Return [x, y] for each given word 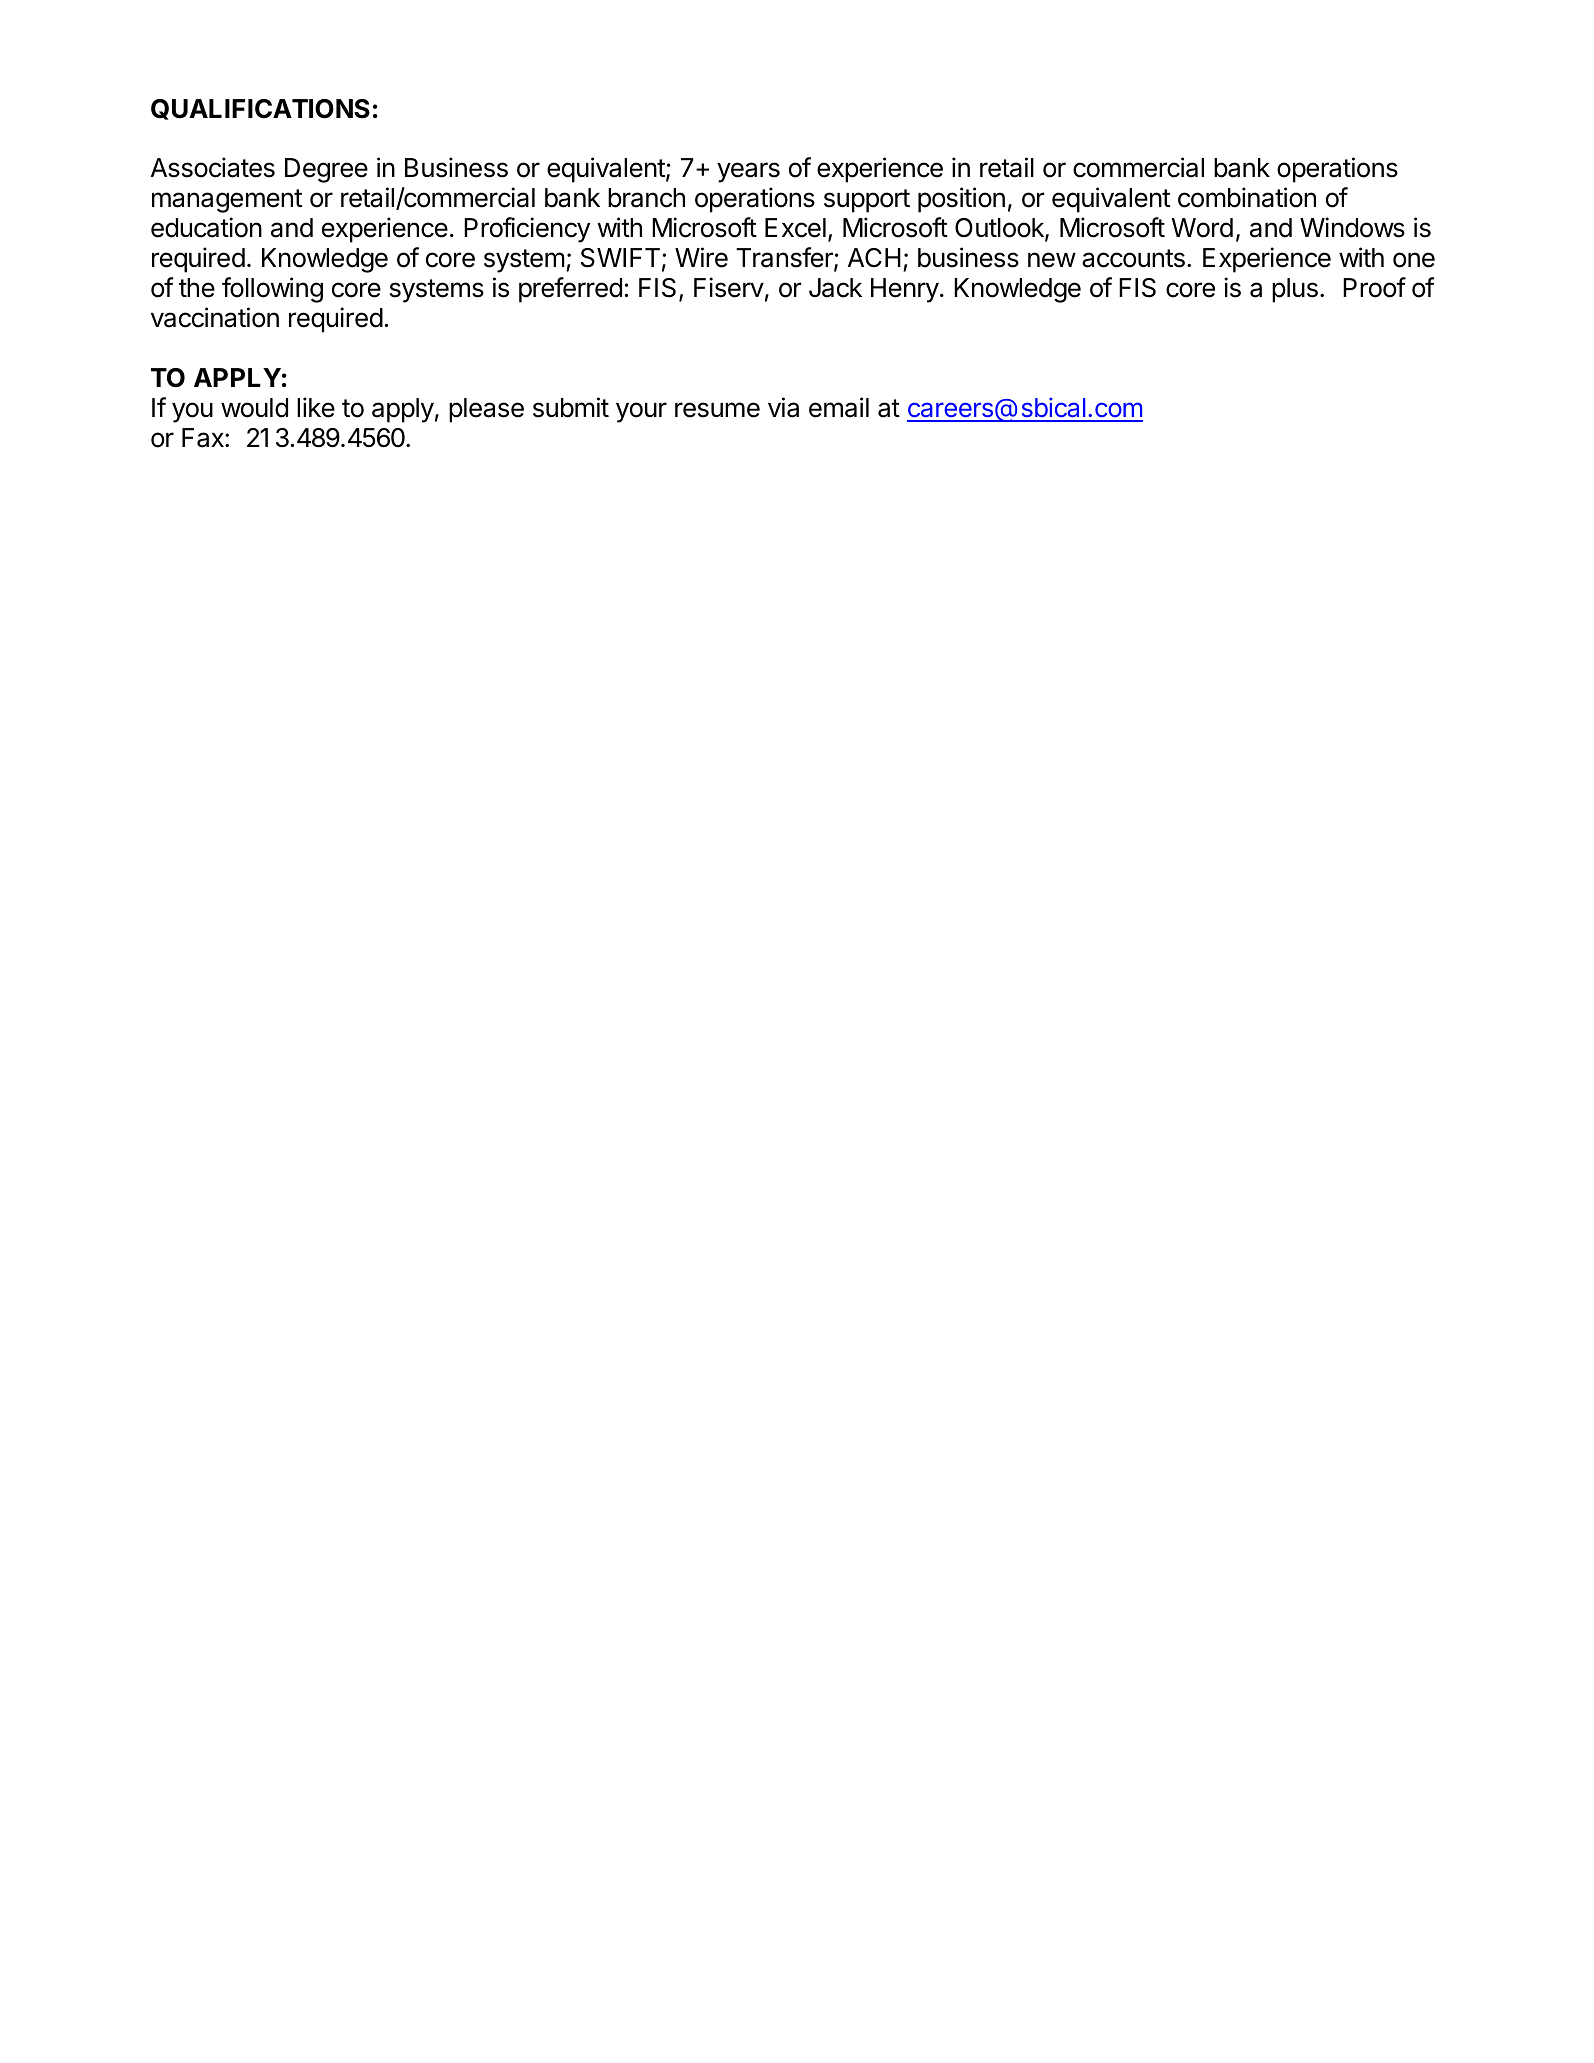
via [783, 407]
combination [1247, 197]
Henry [905, 290]
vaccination [215, 317]
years [748, 172]
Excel [795, 228]
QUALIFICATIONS [260, 109]
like [316, 407]
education [206, 227]
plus [1295, 290]
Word [1202, 228]
